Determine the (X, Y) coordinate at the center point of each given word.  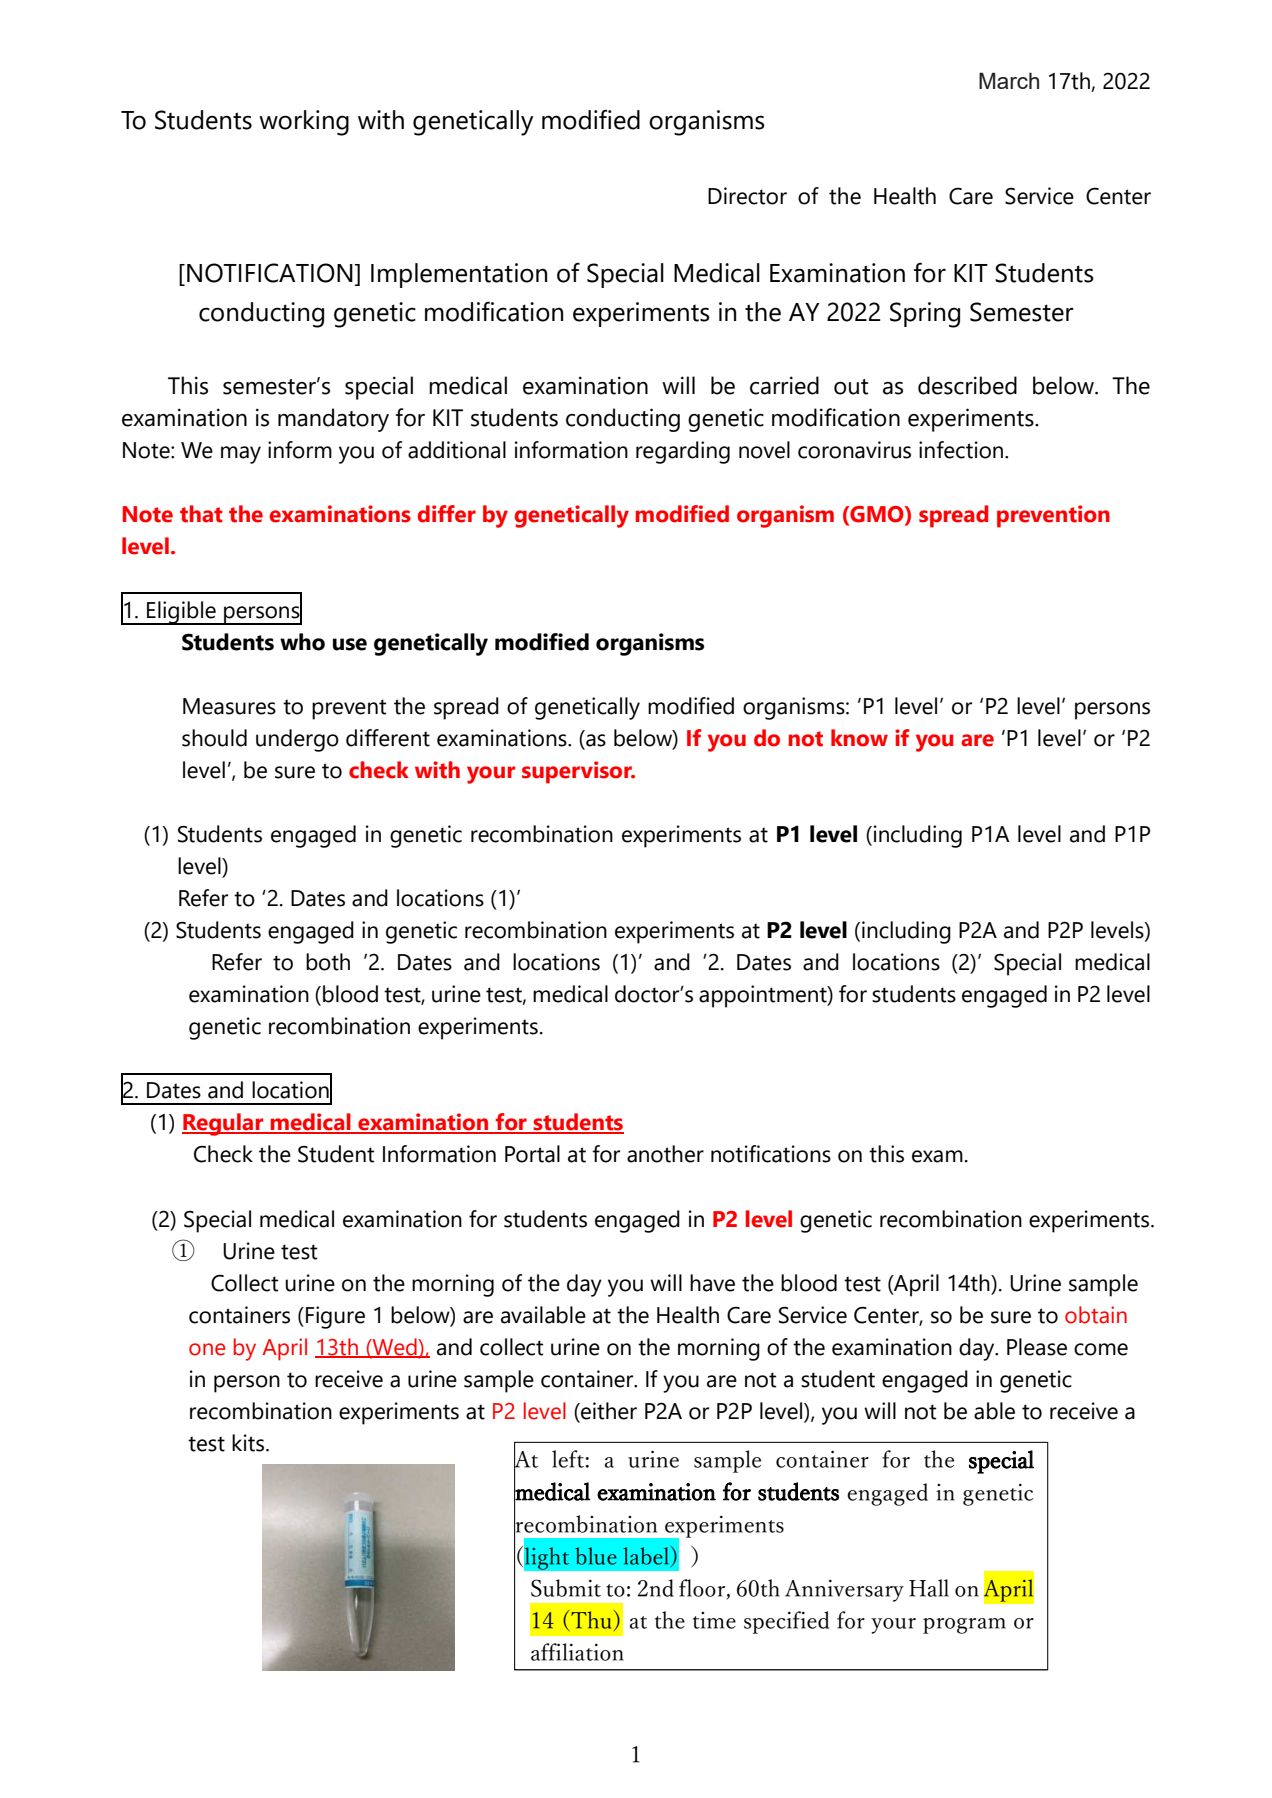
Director (747, 196)
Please (1037, 1347)
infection (961, 450)
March (1009, 80)
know (859, 738)
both (328, 962)
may (241, 455)
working (304, 123)
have (712, 1283)
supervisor (578, 772)
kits (249, 1443)
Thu (590, 1619)
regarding (683, 452)
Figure (335, 1317)
